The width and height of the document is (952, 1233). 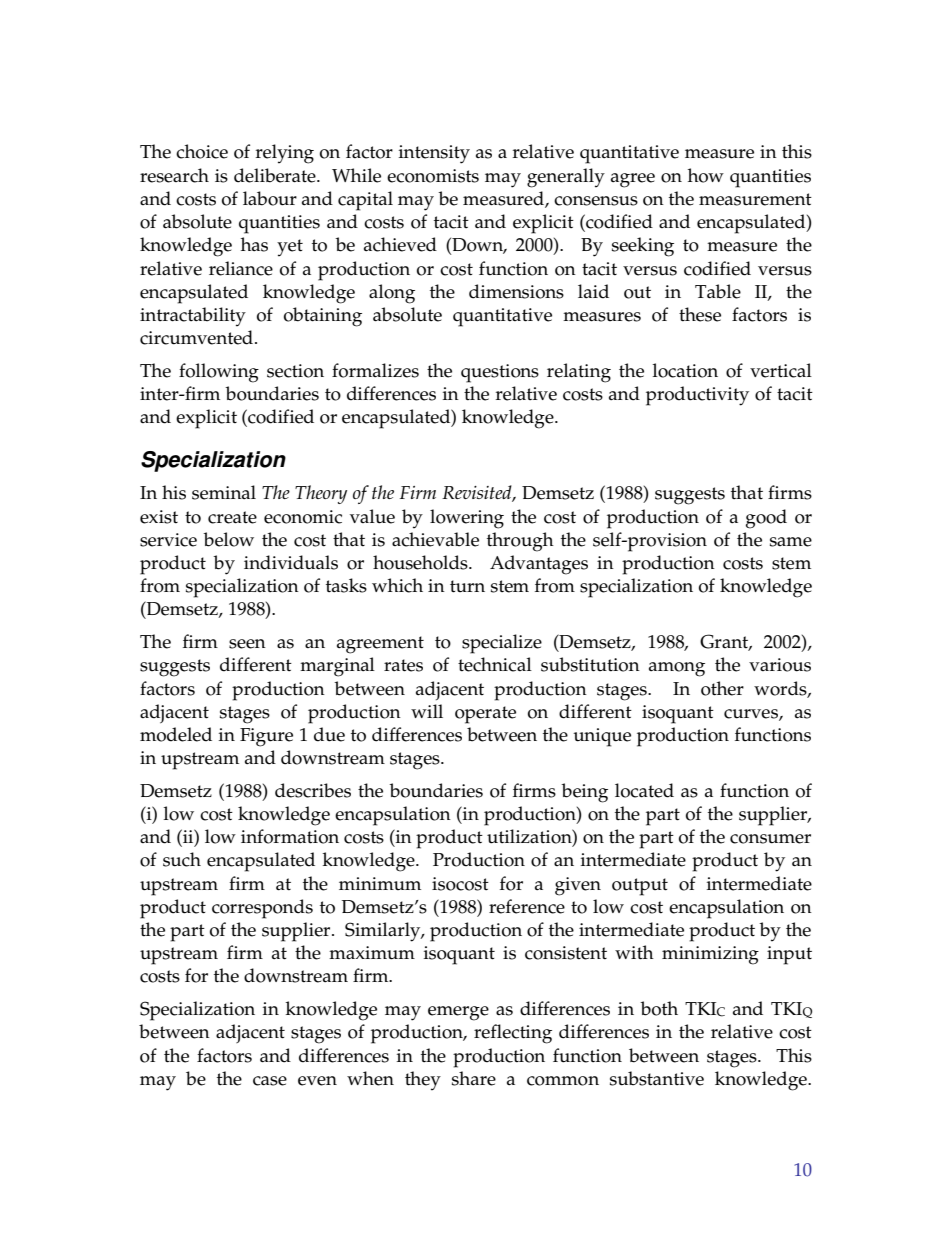 What do you see at coordinates (766, 519) in the document?
I see `good` at bounding box center [766, 519].
